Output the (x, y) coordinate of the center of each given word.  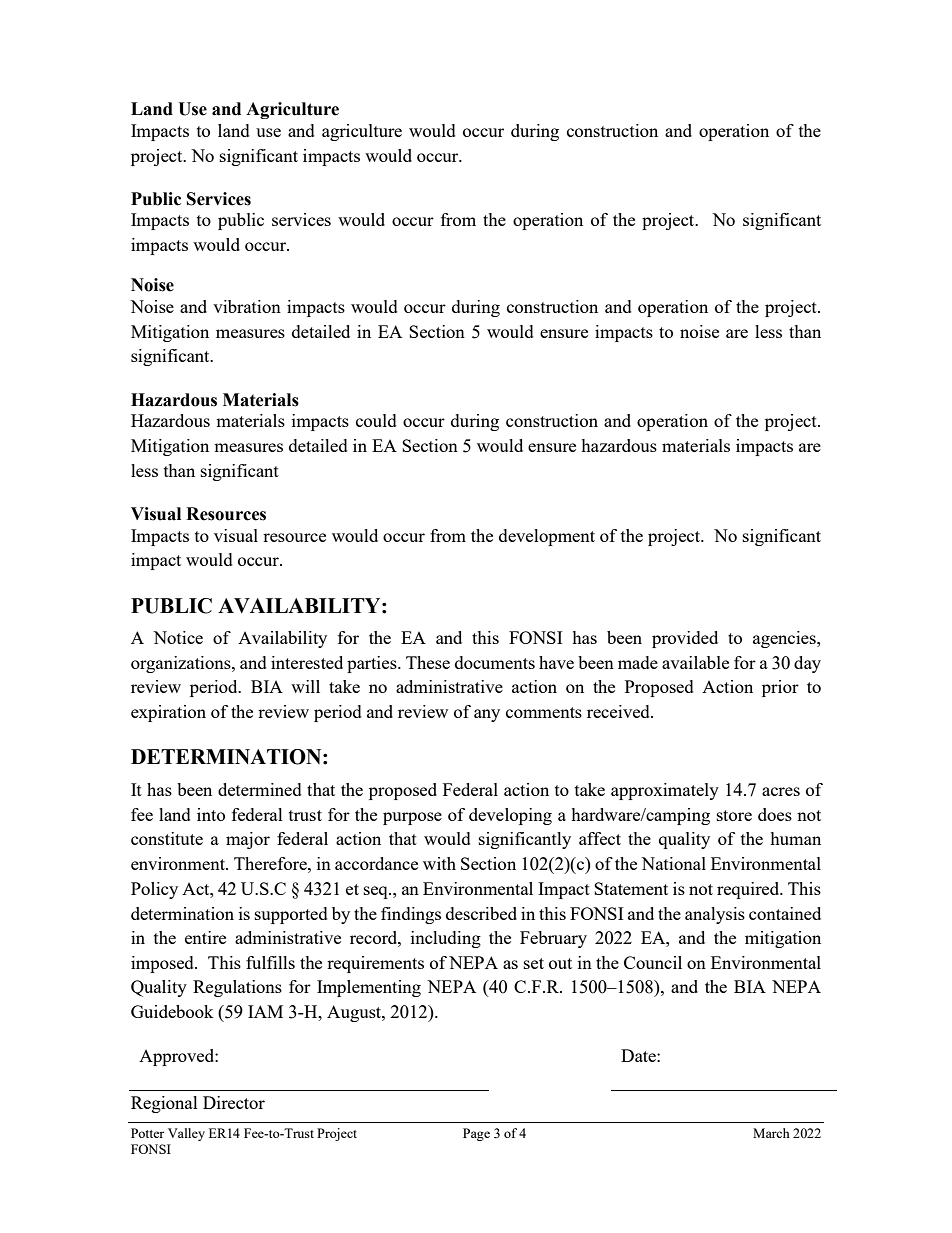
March (771, 1133)
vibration (247, 306)
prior (780, 688)
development (547, 537)
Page (476, 1134)
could (376, 420)
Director (234, 1102)
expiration (168, 713)
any (487, 715)
